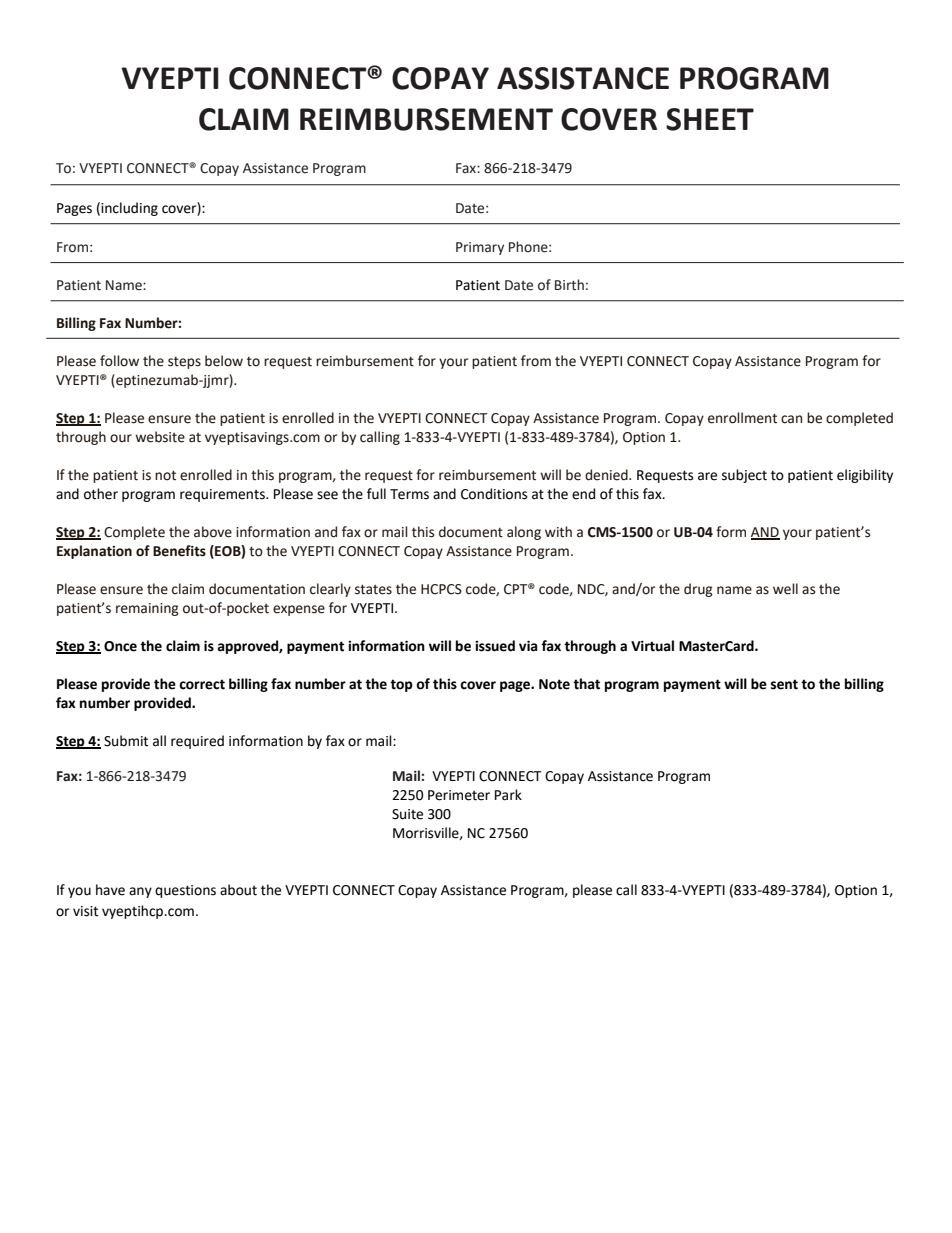 The height and width of the document is (1233, 952). What do you see at coordinates (407, 814) in the document?
I see `Suite` at bounding box center [407, 814].
